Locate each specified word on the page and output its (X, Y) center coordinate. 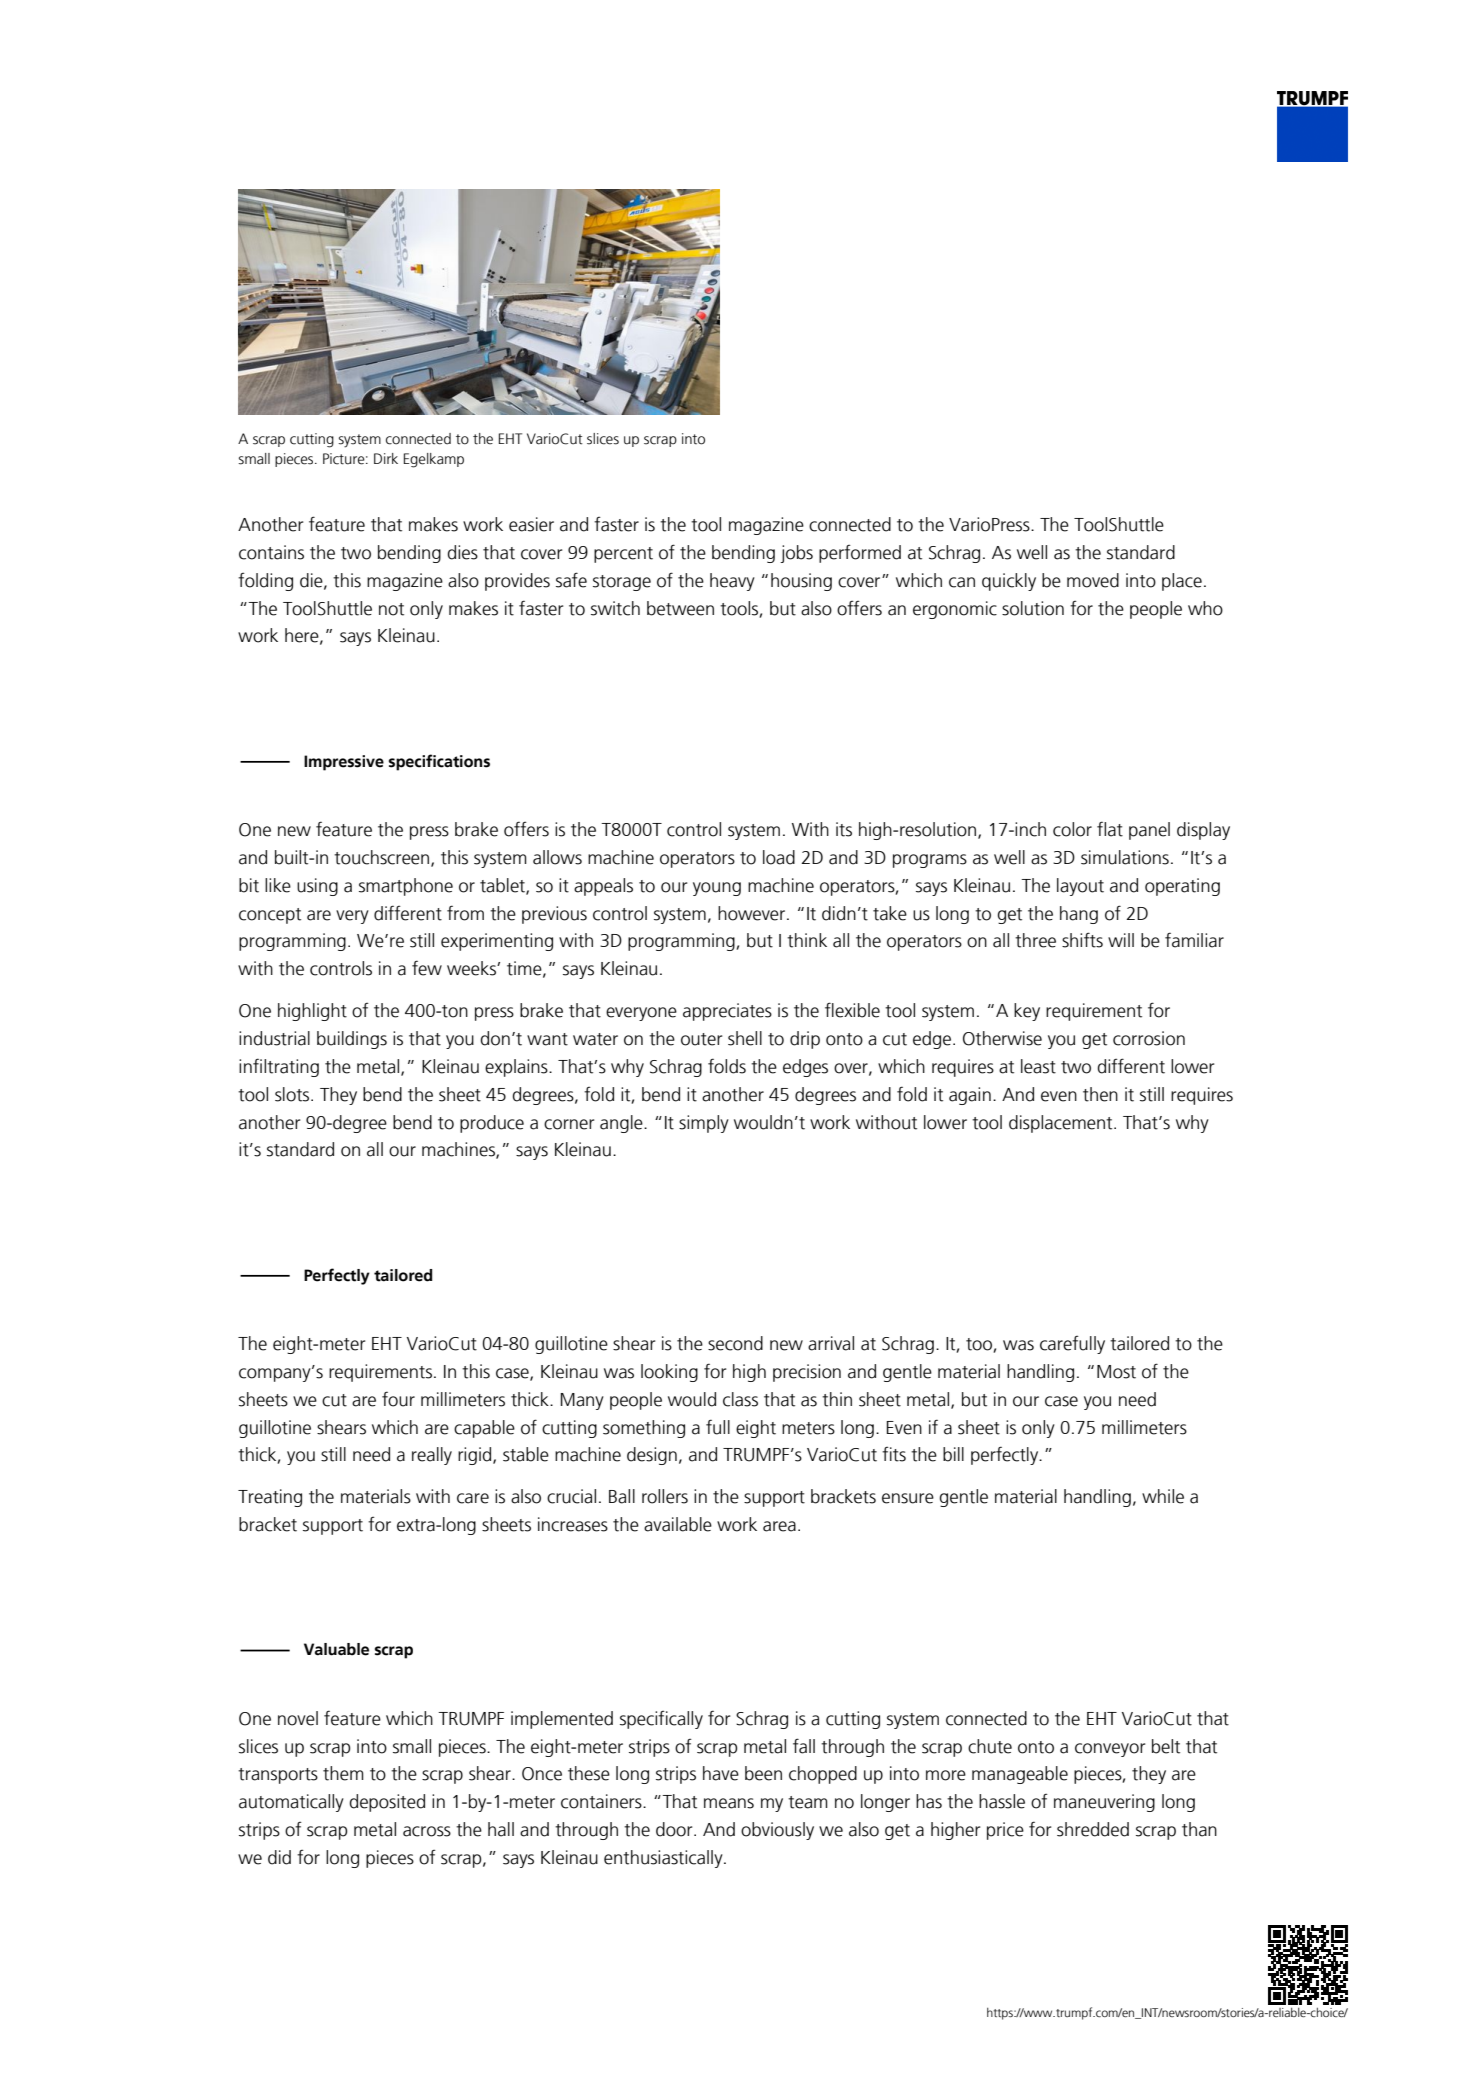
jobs (796, 554)
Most (1116, 1372)
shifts (1082, 940)
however (753, 913)
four (398, 1399)
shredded (1093, 1829)
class (740, 1399)
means (729, 1803)
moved (1093, 580)
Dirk (386, 458)
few (427, 968)
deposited (387, 1803)
